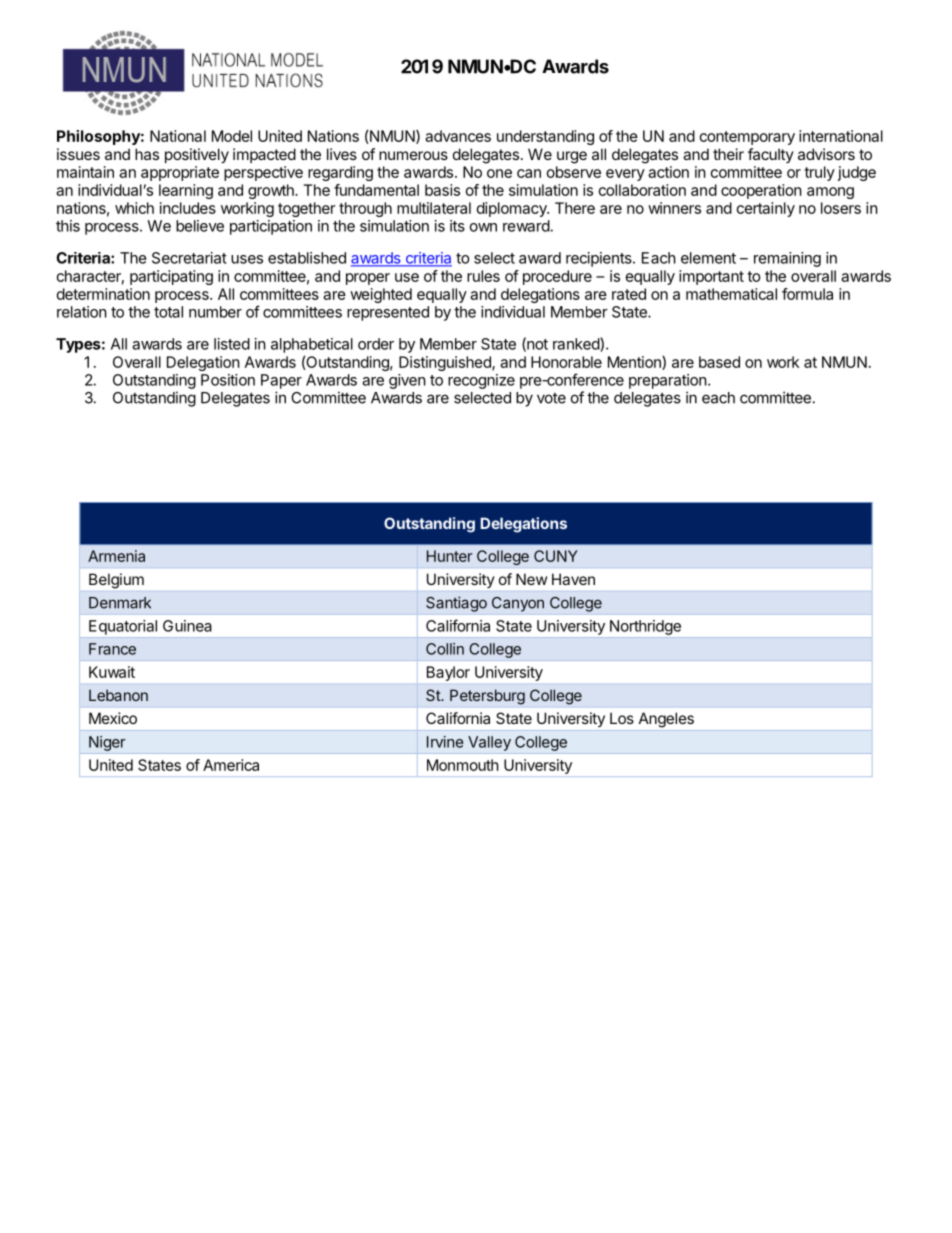 The image size is (952, 1233). Describe the element at coordinates (551, 398) in the screenshot. I see `vote` at that location.
